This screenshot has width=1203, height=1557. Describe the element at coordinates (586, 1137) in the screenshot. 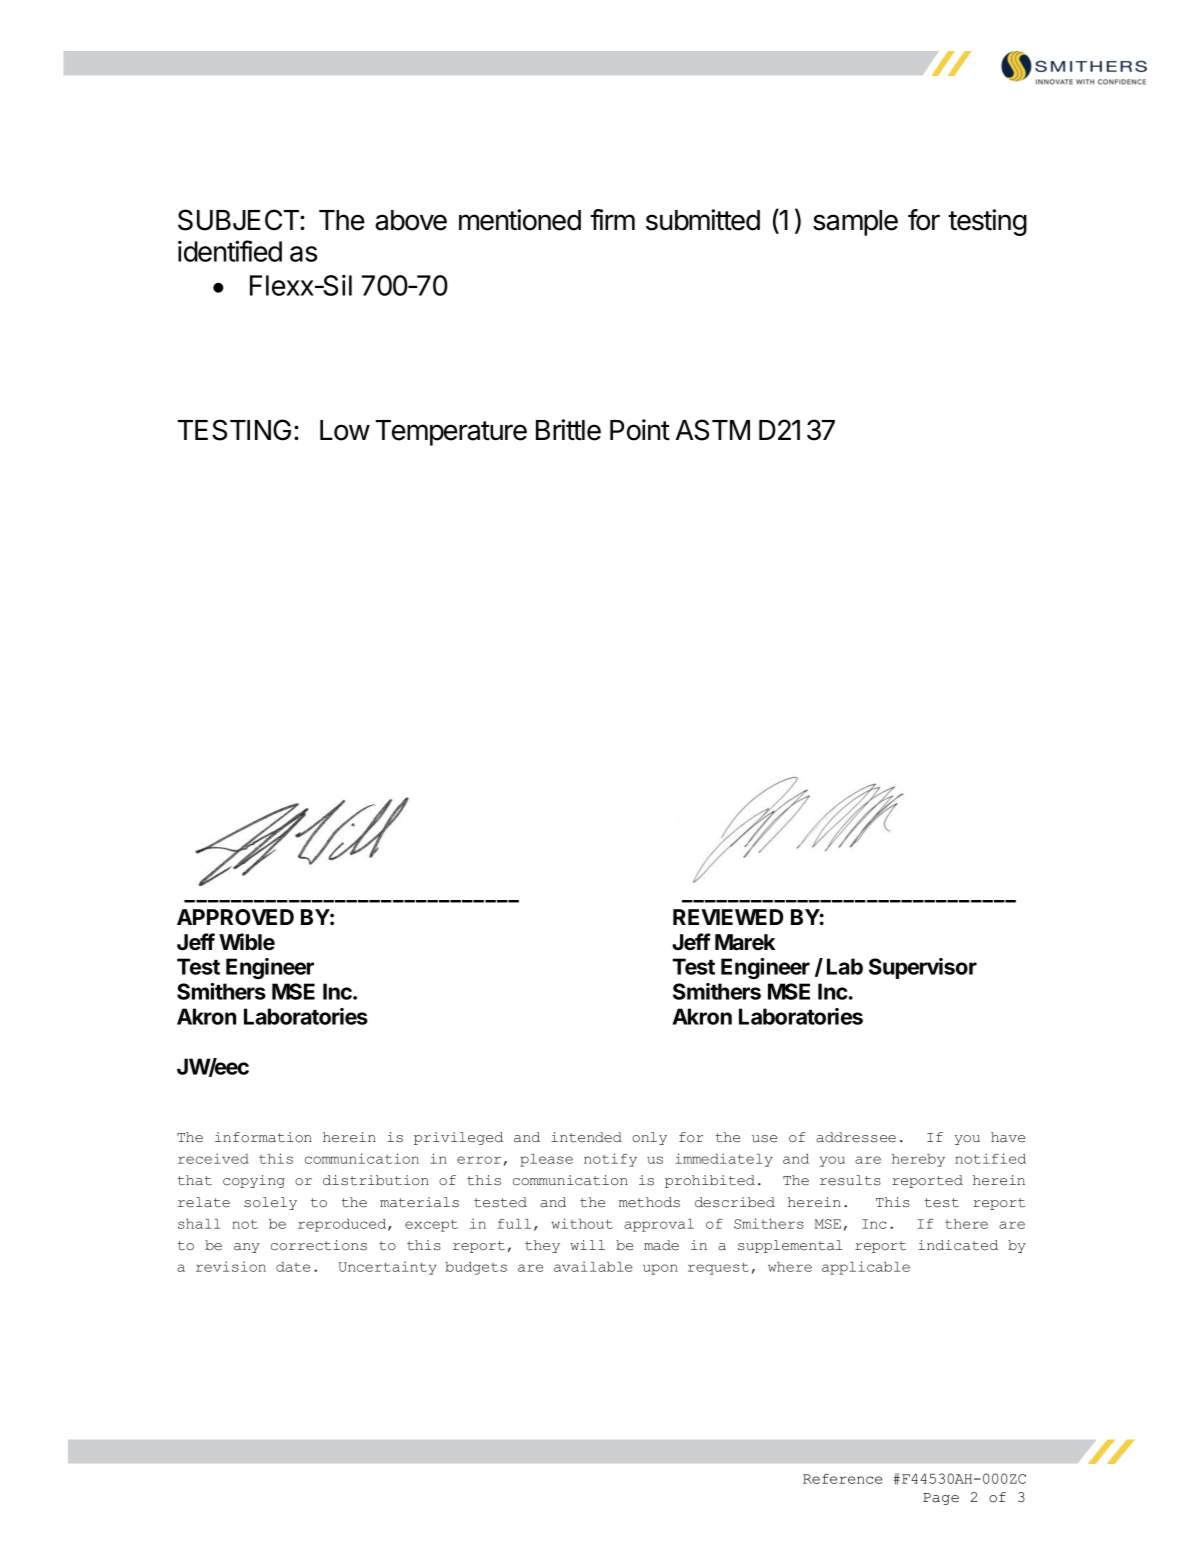

I see `intended` at that location.
